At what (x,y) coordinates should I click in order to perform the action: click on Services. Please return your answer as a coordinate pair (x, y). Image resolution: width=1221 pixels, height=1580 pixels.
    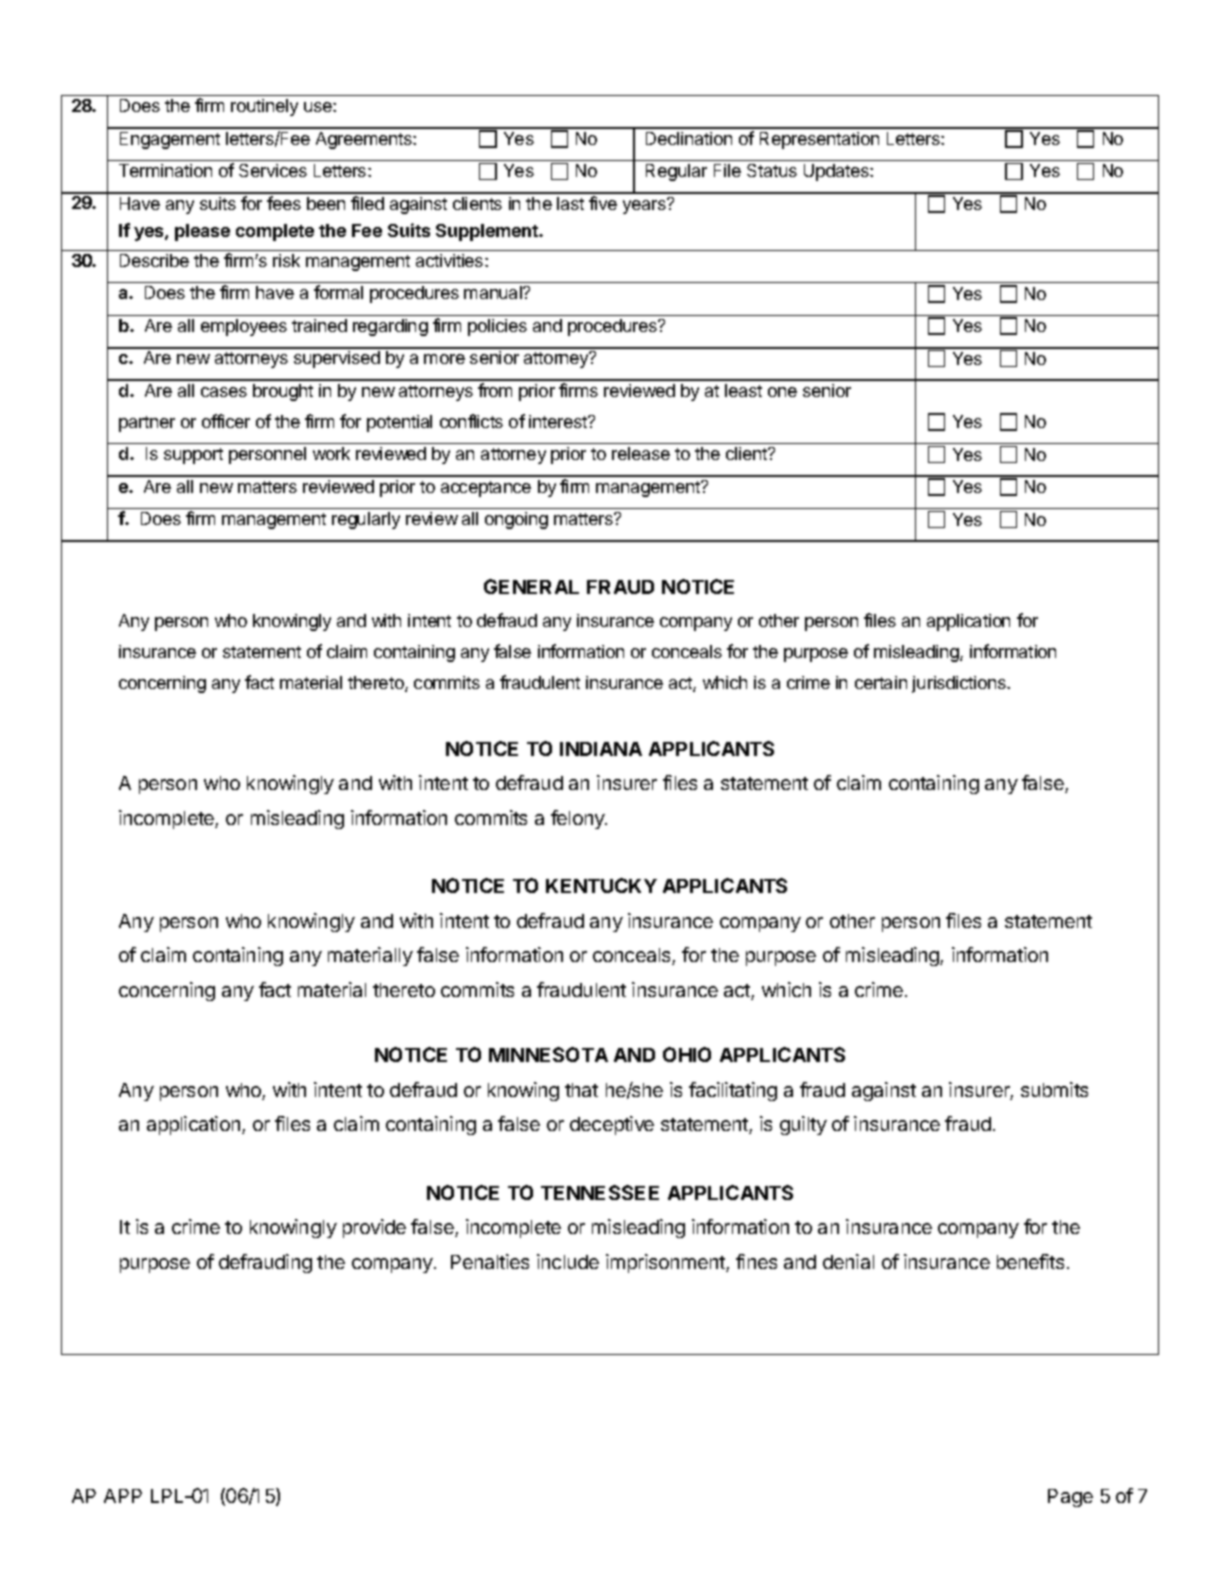
    Looking at the image, I should click on (273, 170).
